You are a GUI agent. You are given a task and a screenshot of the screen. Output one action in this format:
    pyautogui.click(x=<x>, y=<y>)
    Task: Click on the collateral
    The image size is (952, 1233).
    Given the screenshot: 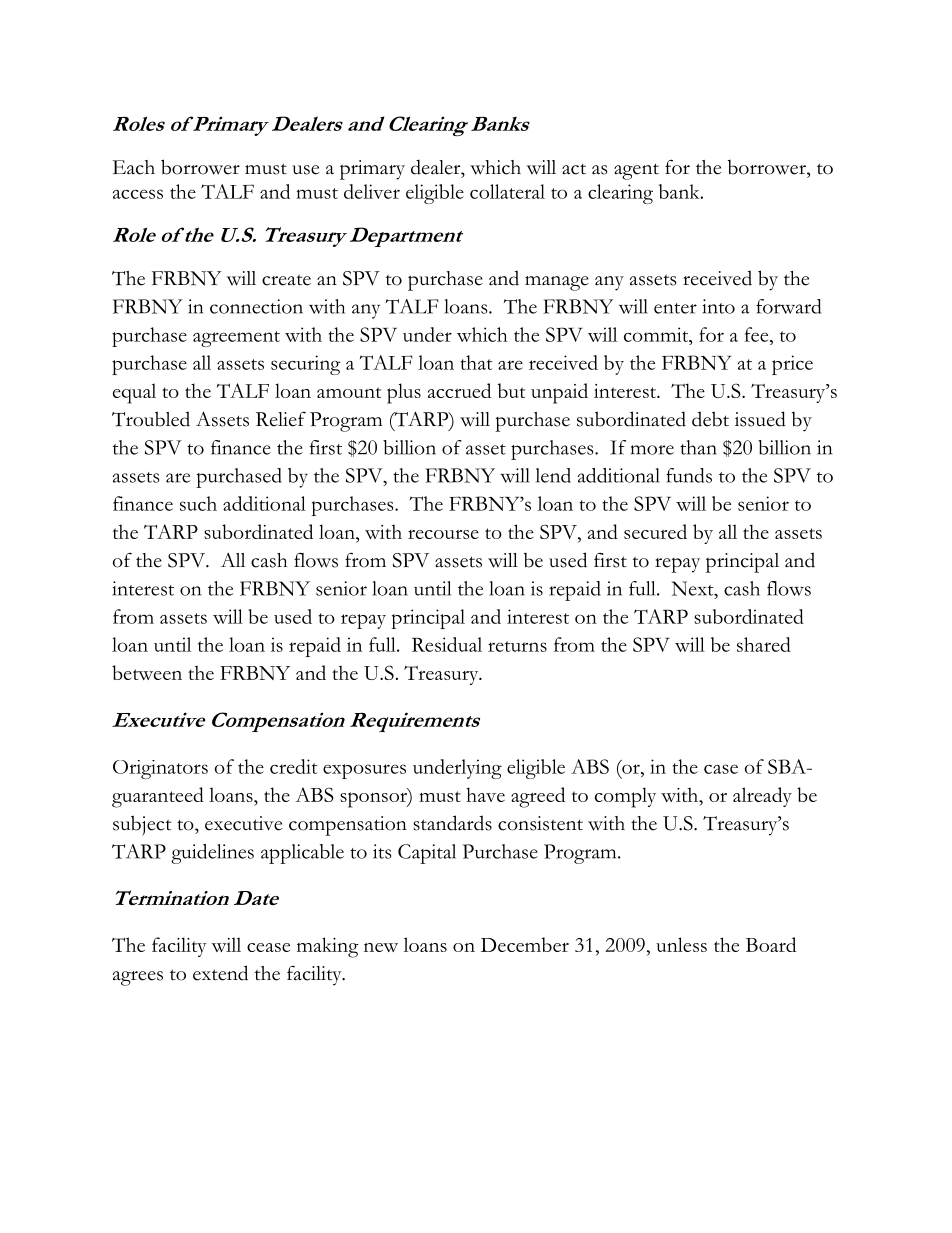 What is the action you would take?
    pyautogui.click(x=507, y=191)
